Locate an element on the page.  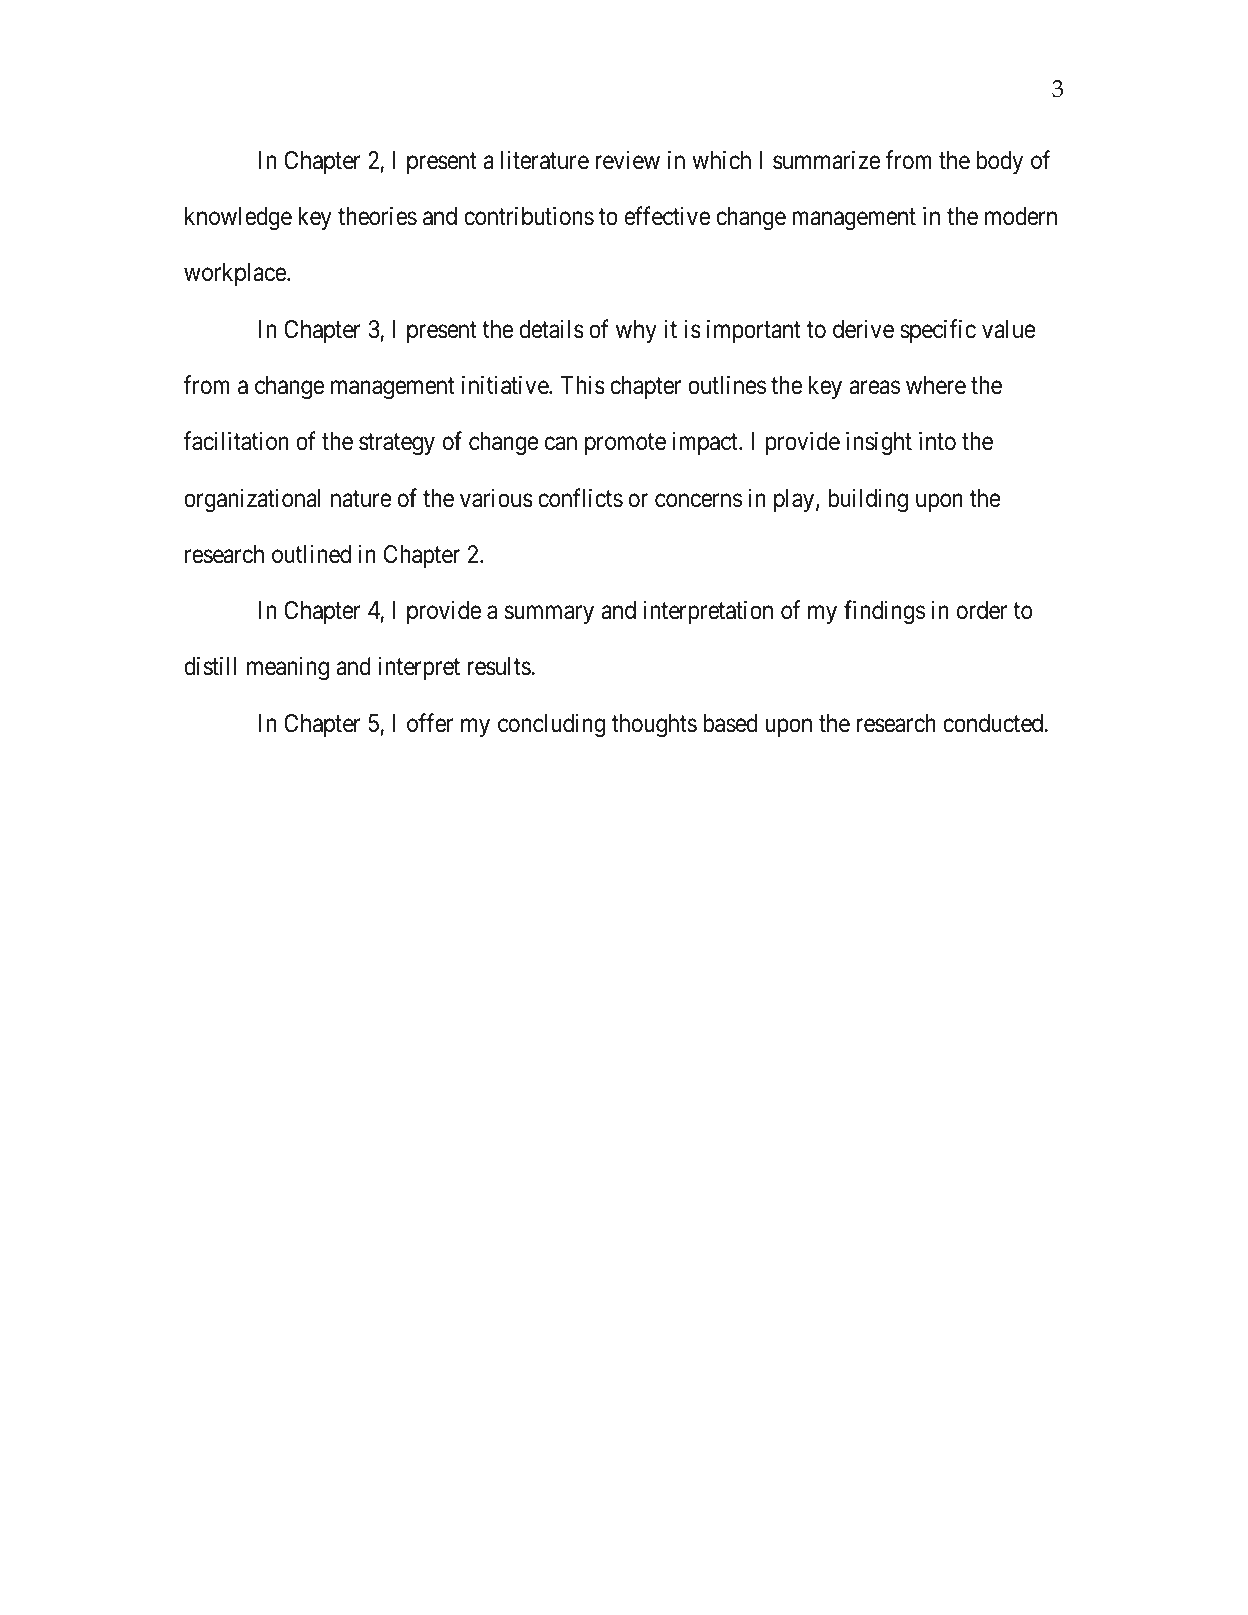
review is located at coordinates (627, 160).
